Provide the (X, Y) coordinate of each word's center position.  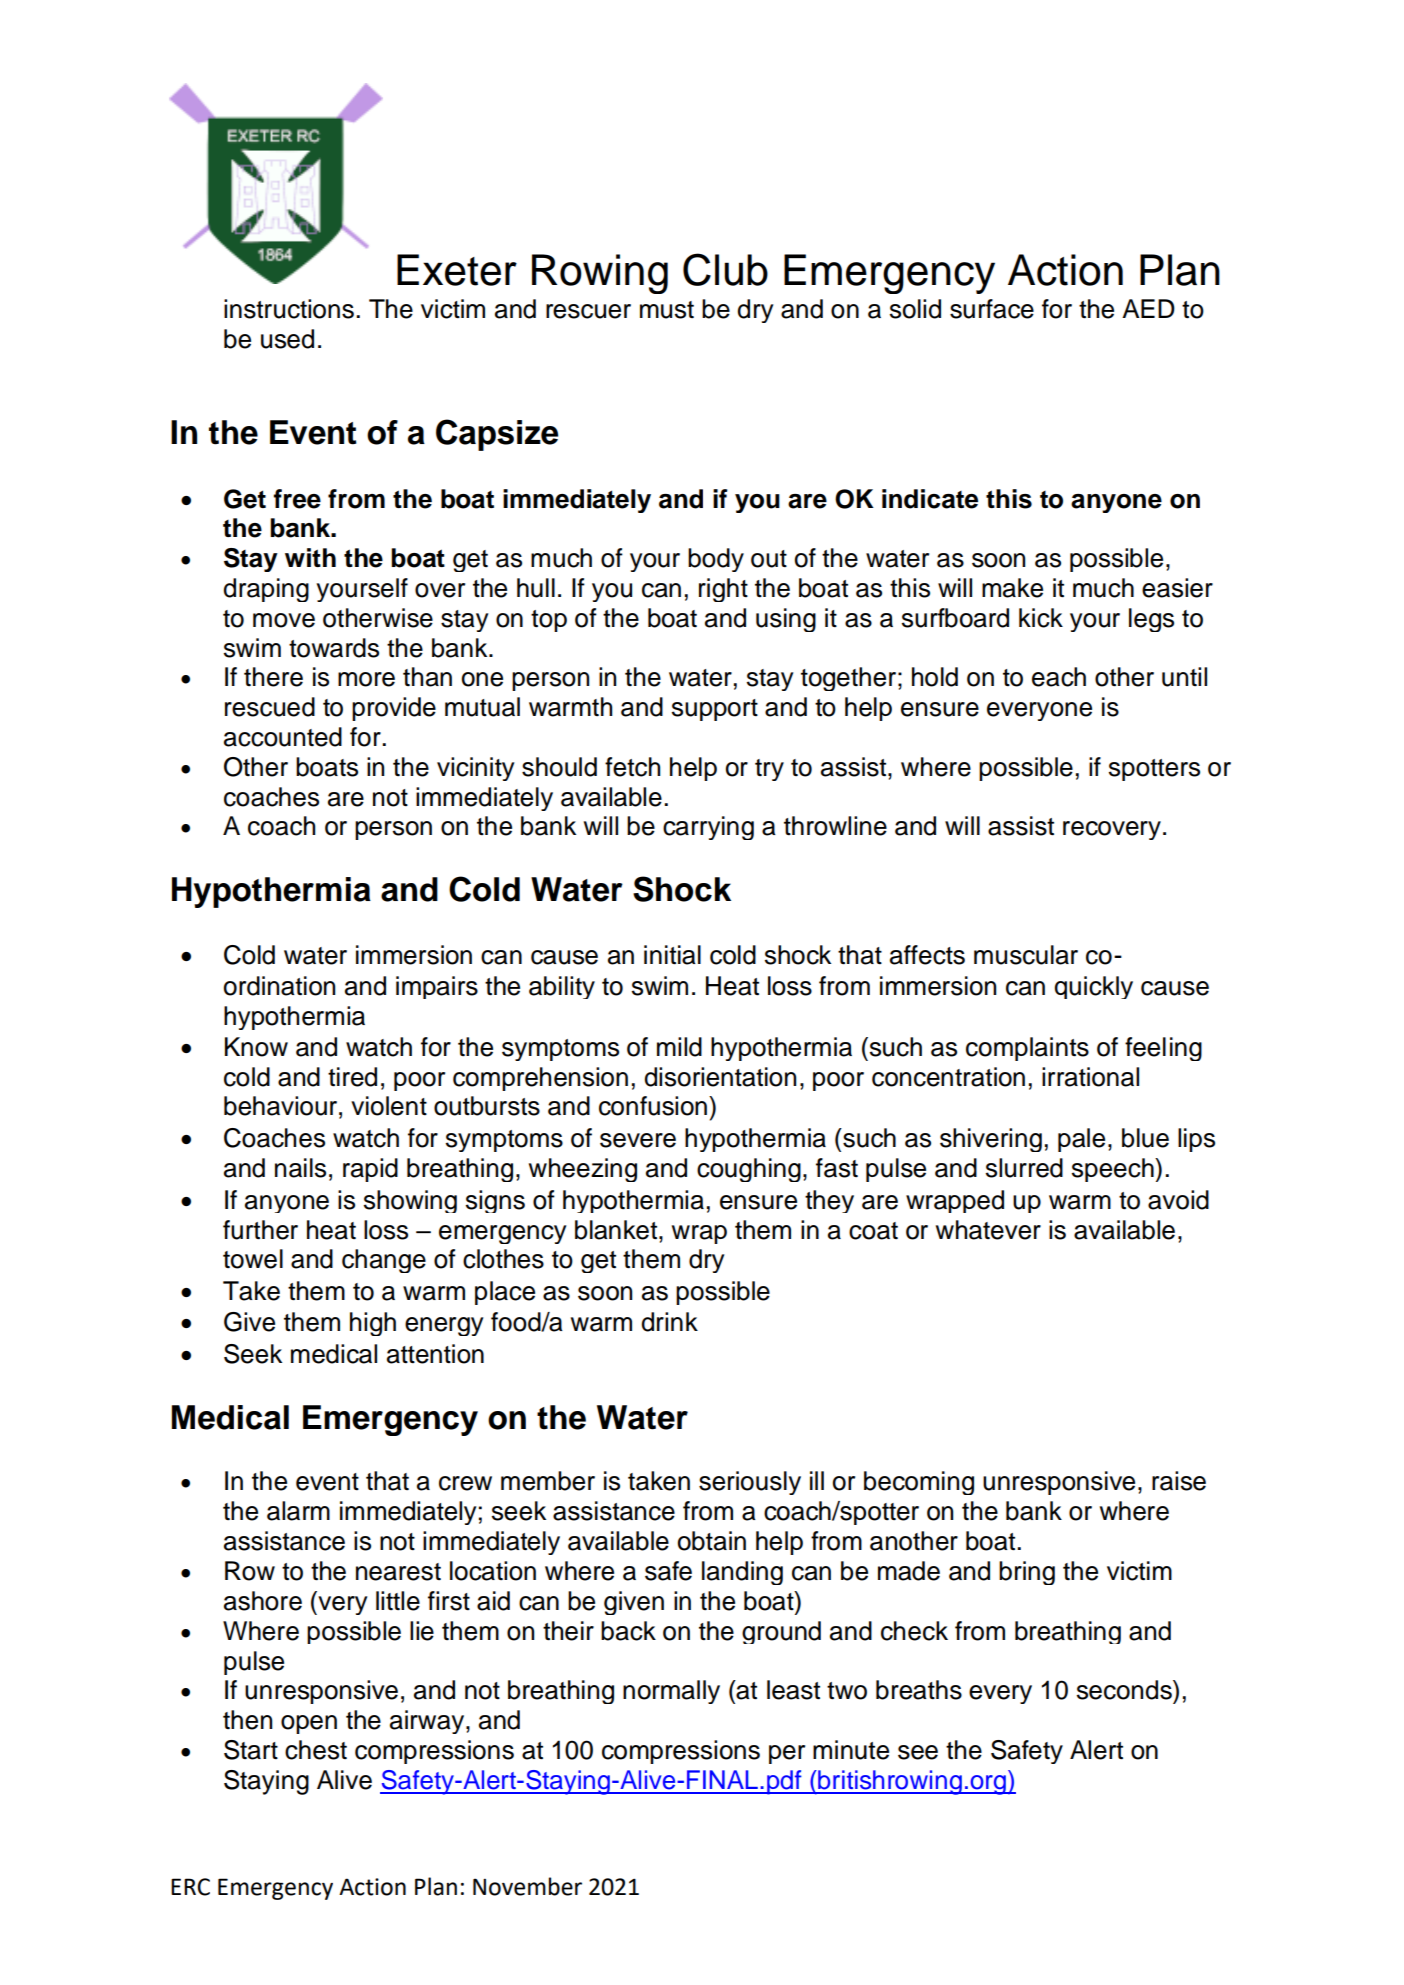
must (667, 310)
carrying (708, 828)
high (373, 1324)
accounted (283, 737)
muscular (1026, 955)
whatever (988, 1230)
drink (669, 1322)
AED (1148, 308)
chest (316, 1750)
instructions (289, 309)
